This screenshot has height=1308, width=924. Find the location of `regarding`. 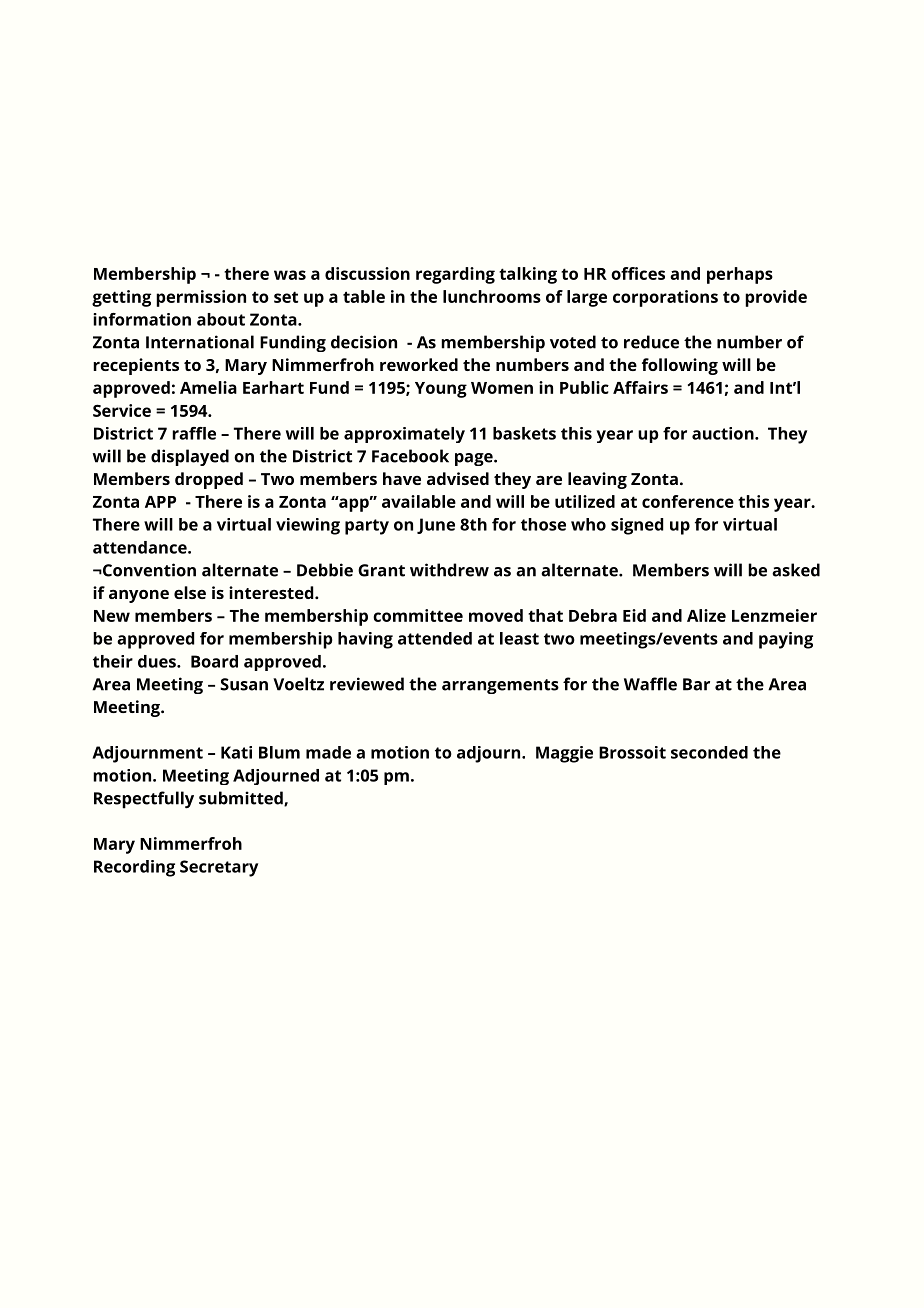

regarding is located at coordinates (455, 275).
